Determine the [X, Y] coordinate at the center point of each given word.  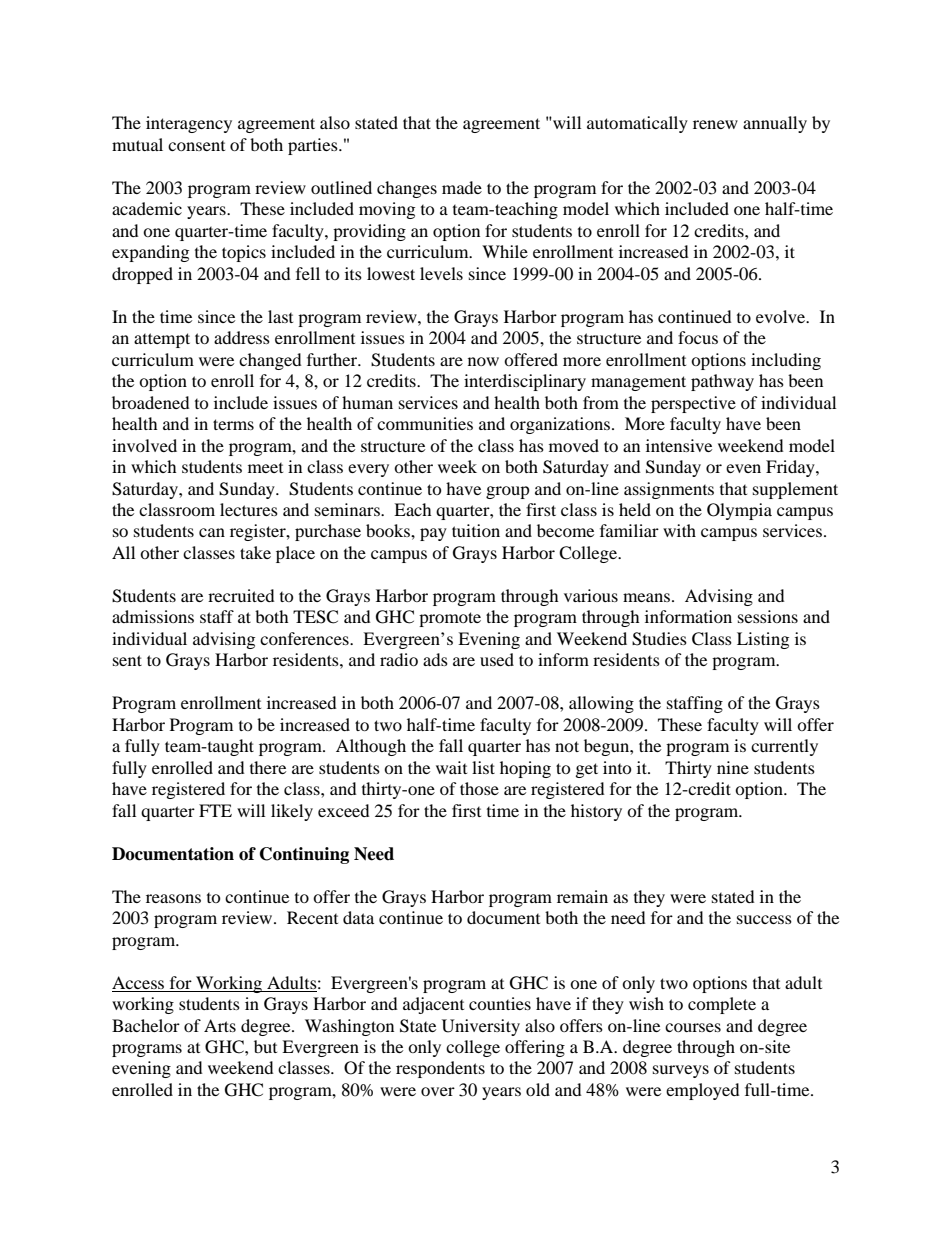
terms [233, 424]
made [462, 187]
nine [733, 767]
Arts [220, 1025]
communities [425, 423]
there [268, 767]
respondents [440, 1069]
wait [451, 767]
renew [715, 124]
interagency [189, 124]
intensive [679, 445]
